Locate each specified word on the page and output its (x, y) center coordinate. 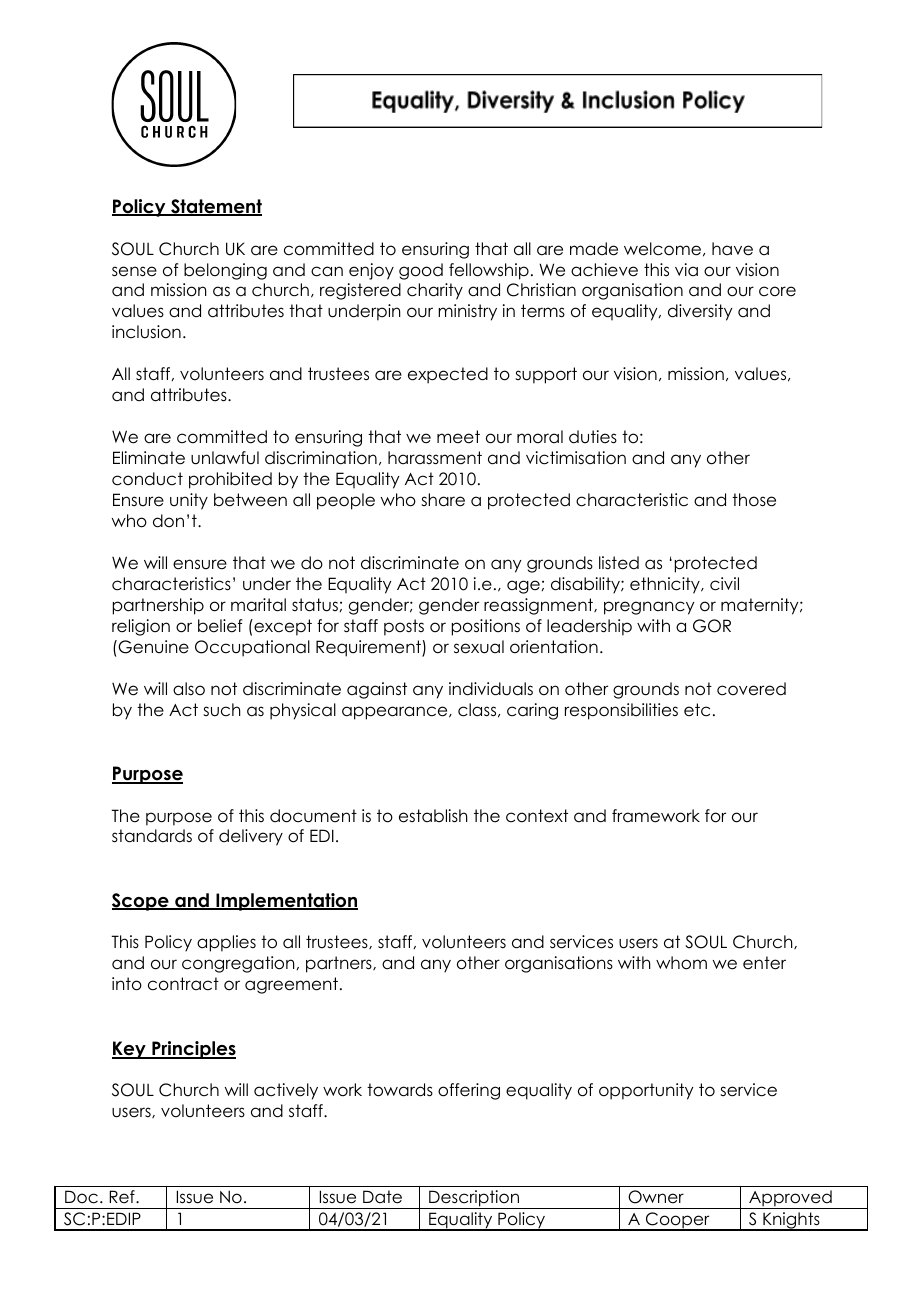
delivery (251, 837)
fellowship (489, 271)
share (443, 500)
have (732, 249)
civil (724, 584)
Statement (215, 207)
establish (433, 816)
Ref (123, 1197)
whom (681, 963)
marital (258, 605)
